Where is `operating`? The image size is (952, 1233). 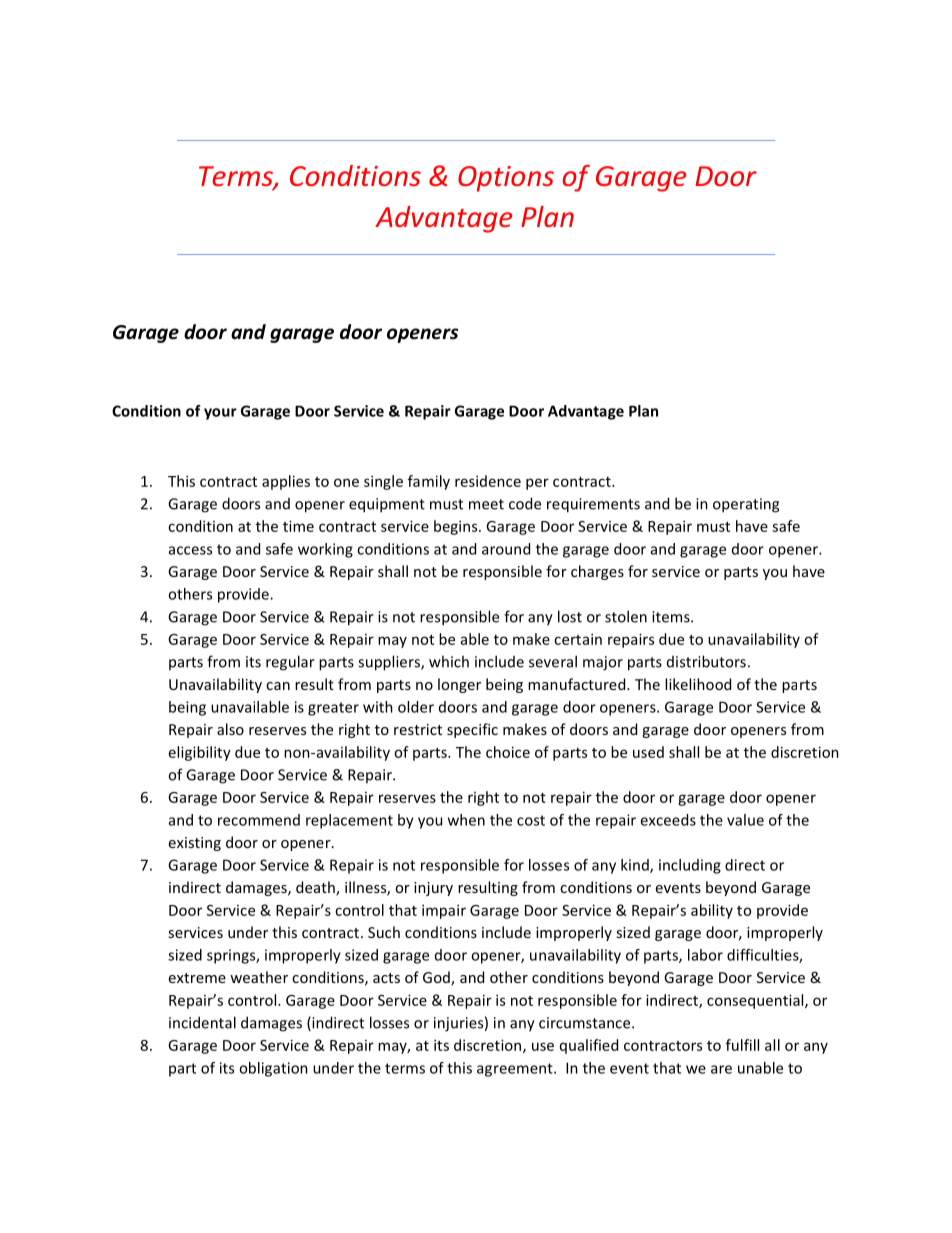 operating is located at coordinates (746, 505).
